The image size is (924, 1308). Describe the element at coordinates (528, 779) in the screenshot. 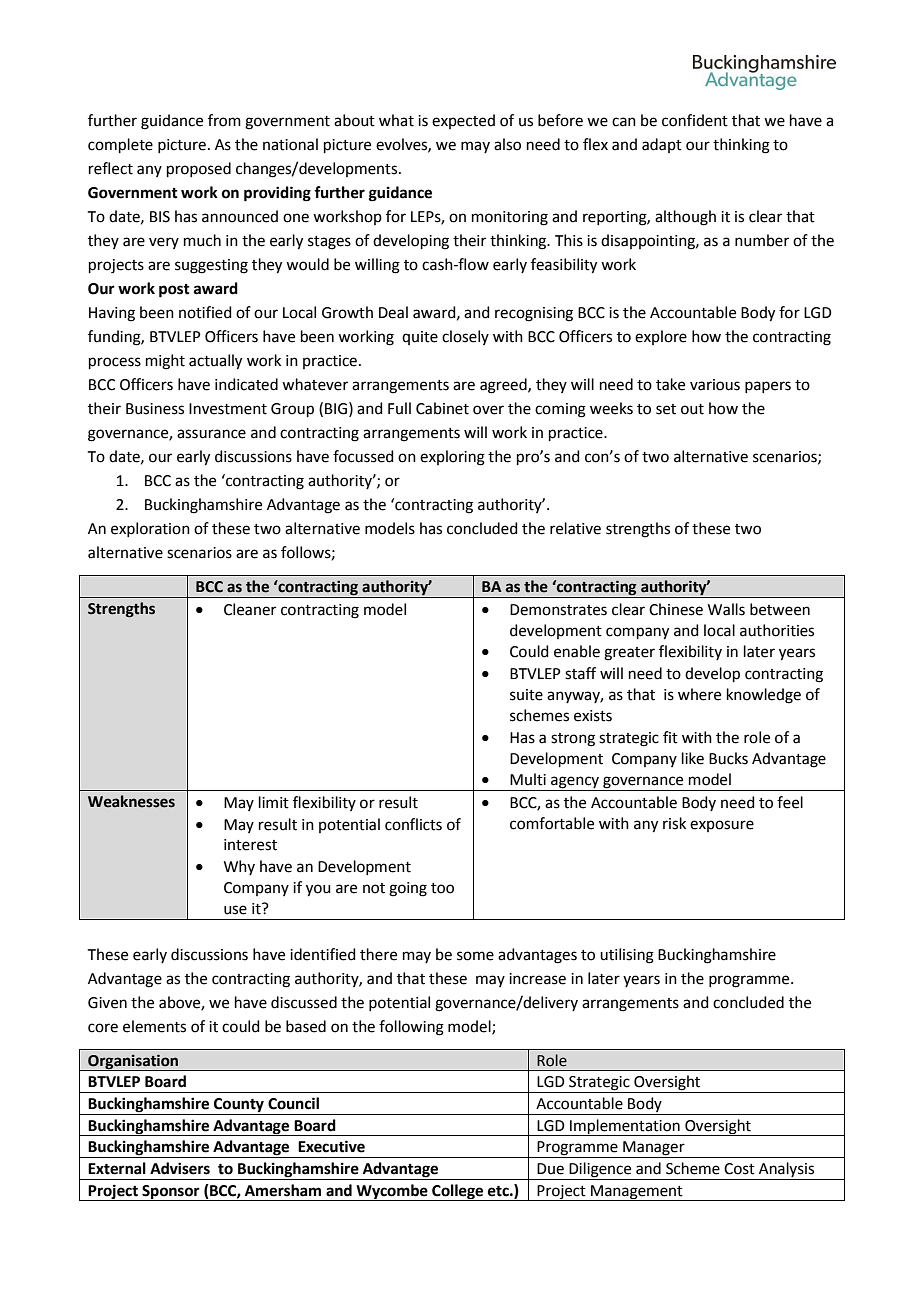

I see `Multi` at that location.
